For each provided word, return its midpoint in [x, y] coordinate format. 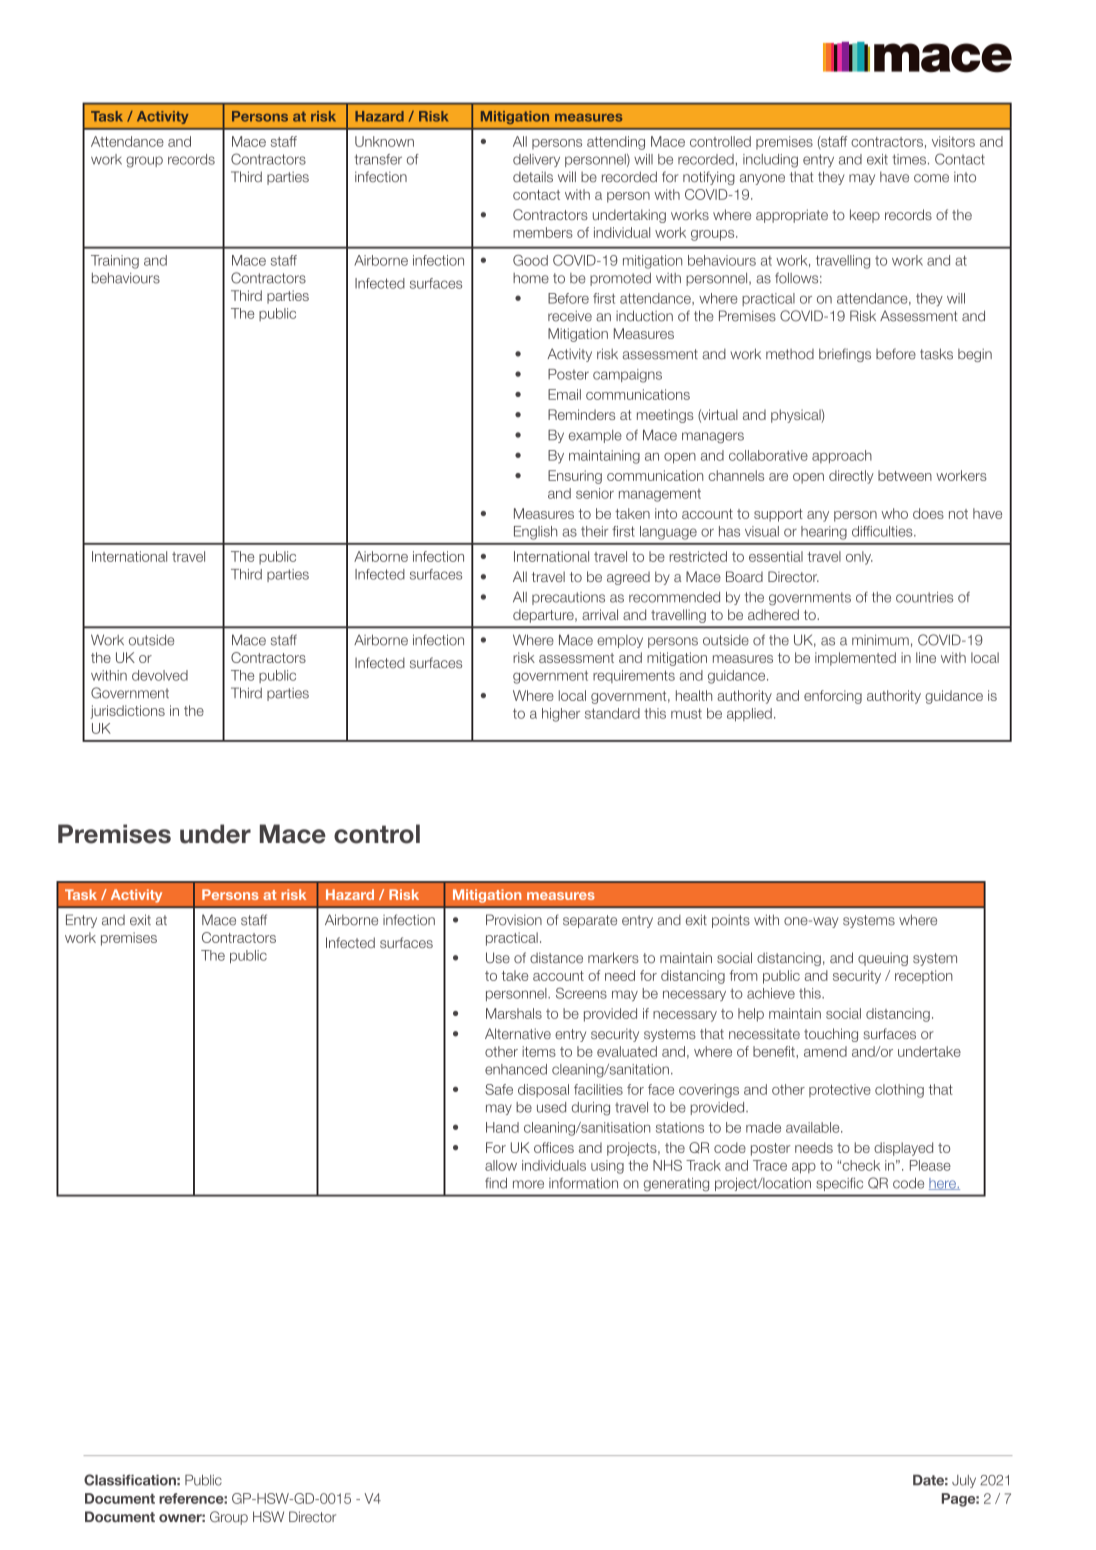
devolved [160, 675]
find [496, 1183]
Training [115, 262]
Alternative [518, 1033]
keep [865, 216]
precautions [568, 598]
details [533, 177]
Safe [499, 1089]
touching [831, 1035]
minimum [880, 640]
